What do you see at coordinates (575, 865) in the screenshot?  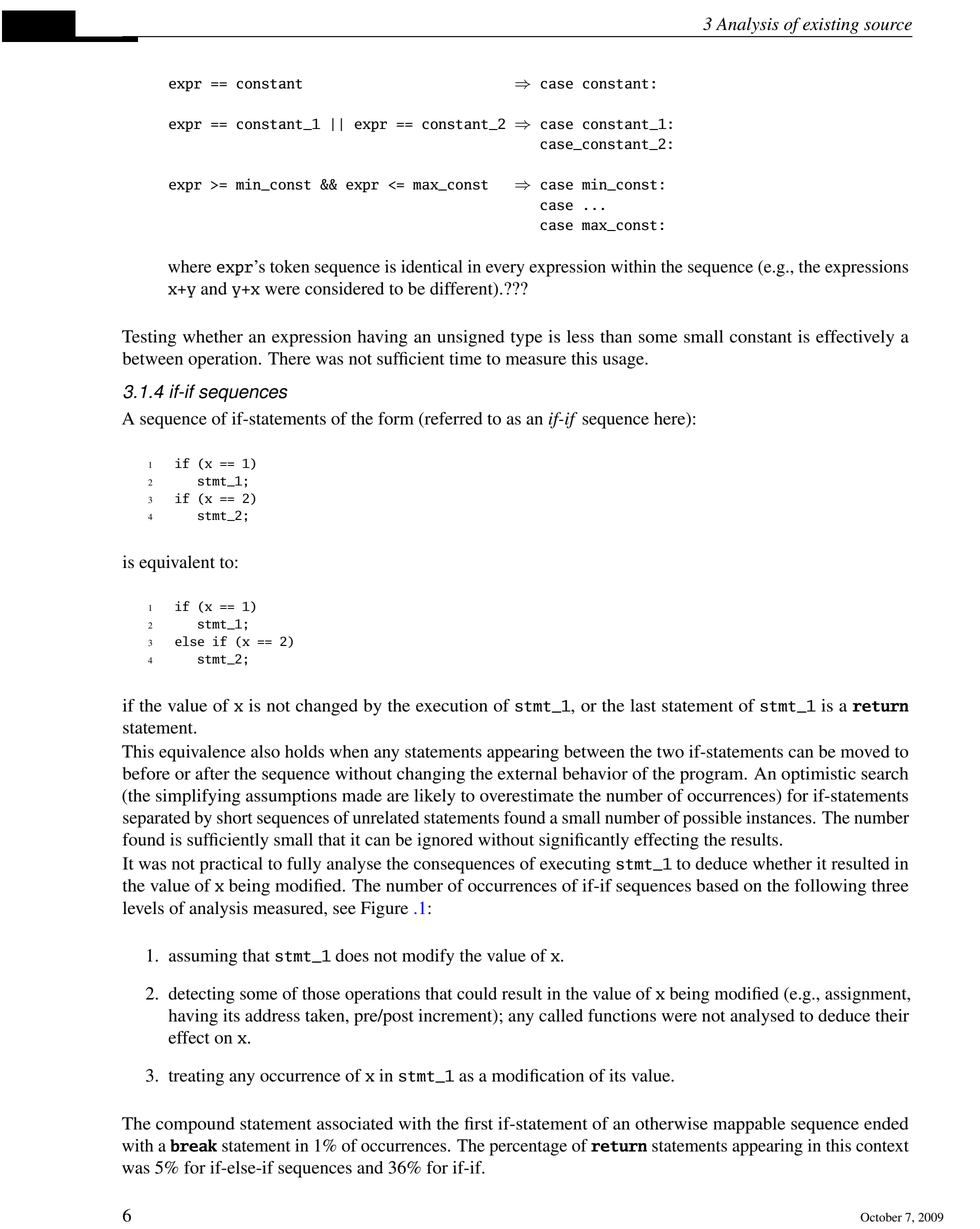 I see `executing` at bounding box center [575, 865].
